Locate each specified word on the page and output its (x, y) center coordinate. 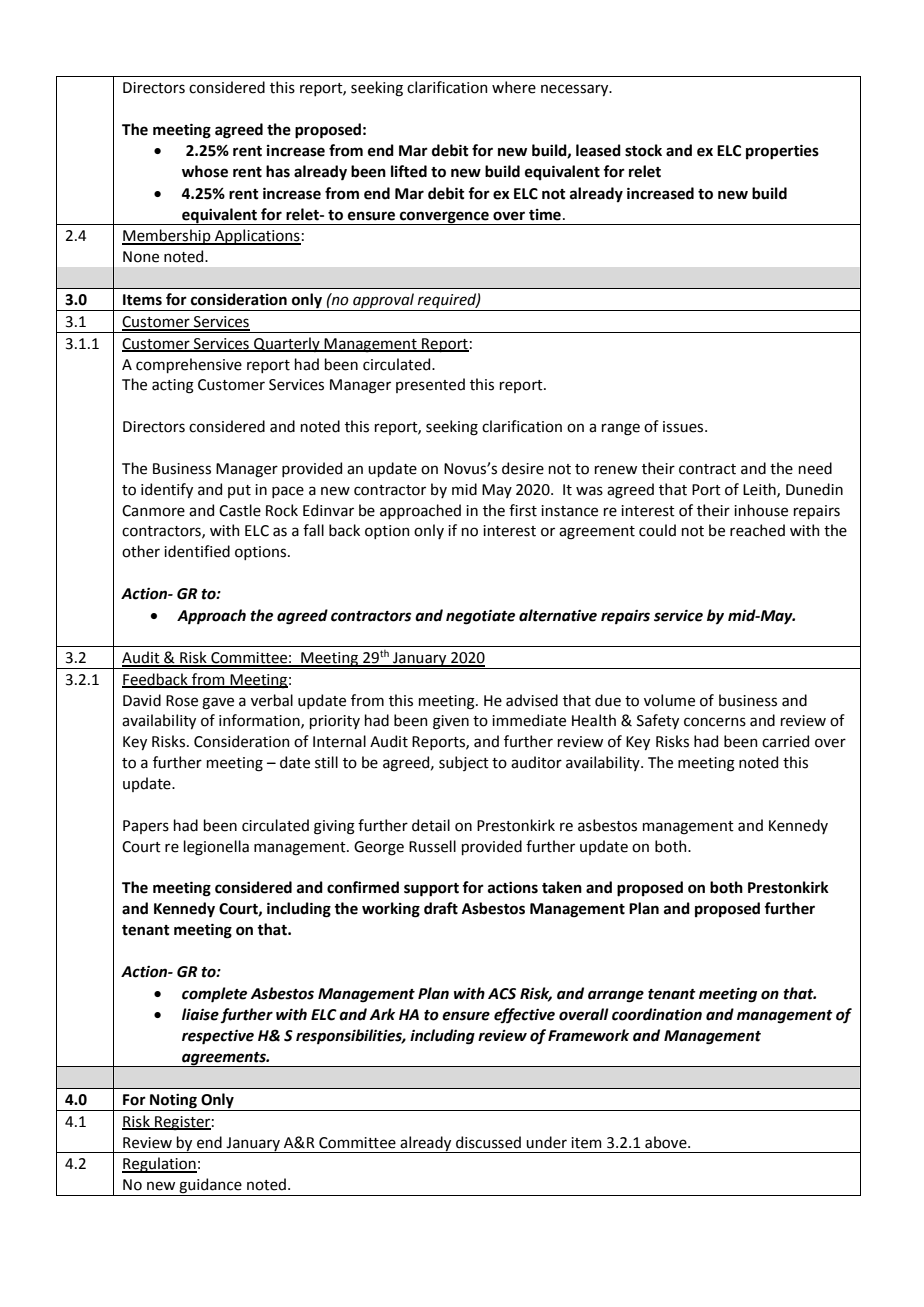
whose (205, 171)
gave (218, 703)
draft (441, 908)
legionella (216, 848)
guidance (210, 1187)
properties (782, 152)
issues (684, 427)
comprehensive (189, 365)
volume (669, 700)
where (514, 87)
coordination (657, 1014)
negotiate (480, 617)
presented (430, 385)
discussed (488, 1142)
